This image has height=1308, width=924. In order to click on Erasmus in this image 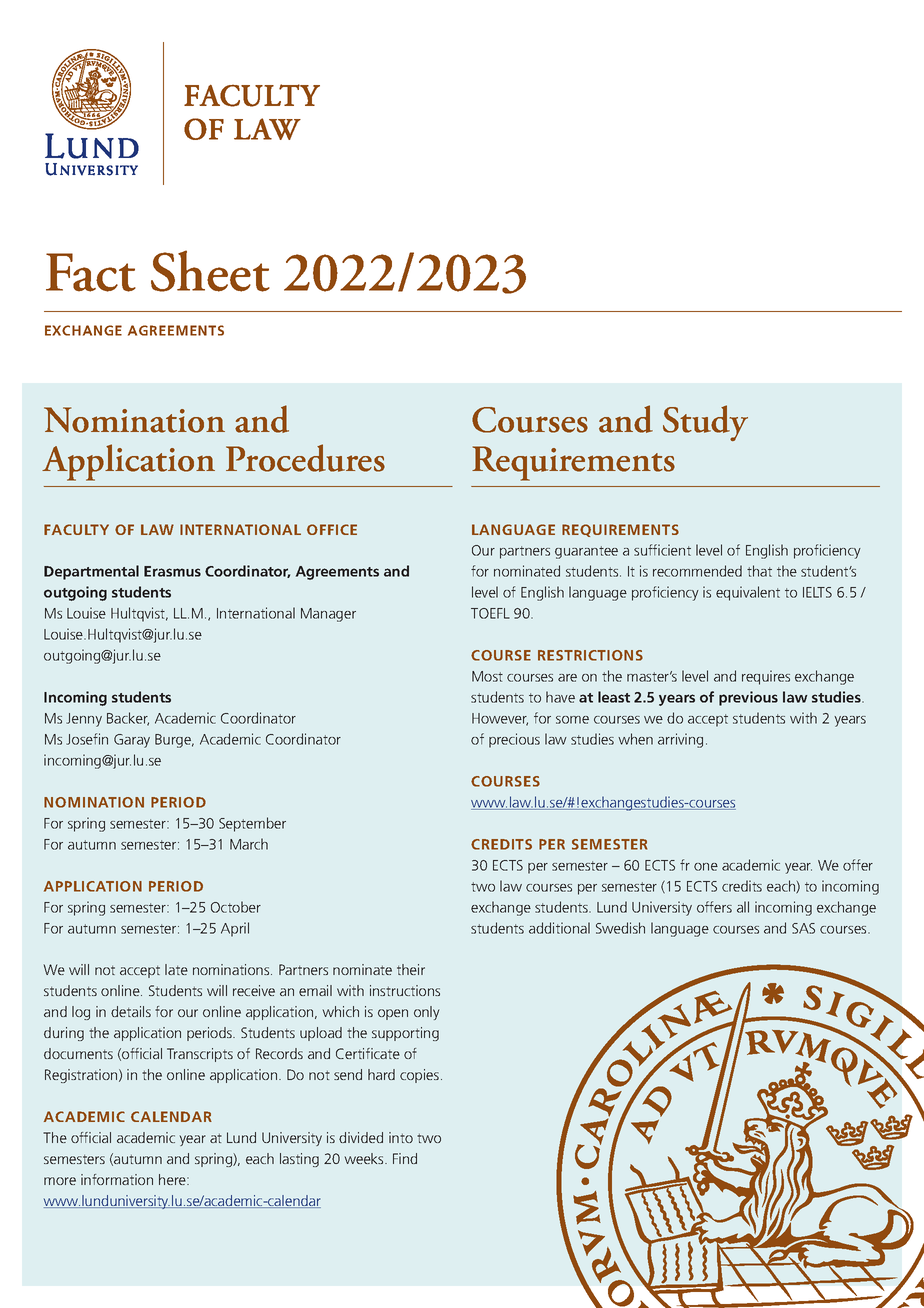, I will do `click(172, 571)`.
